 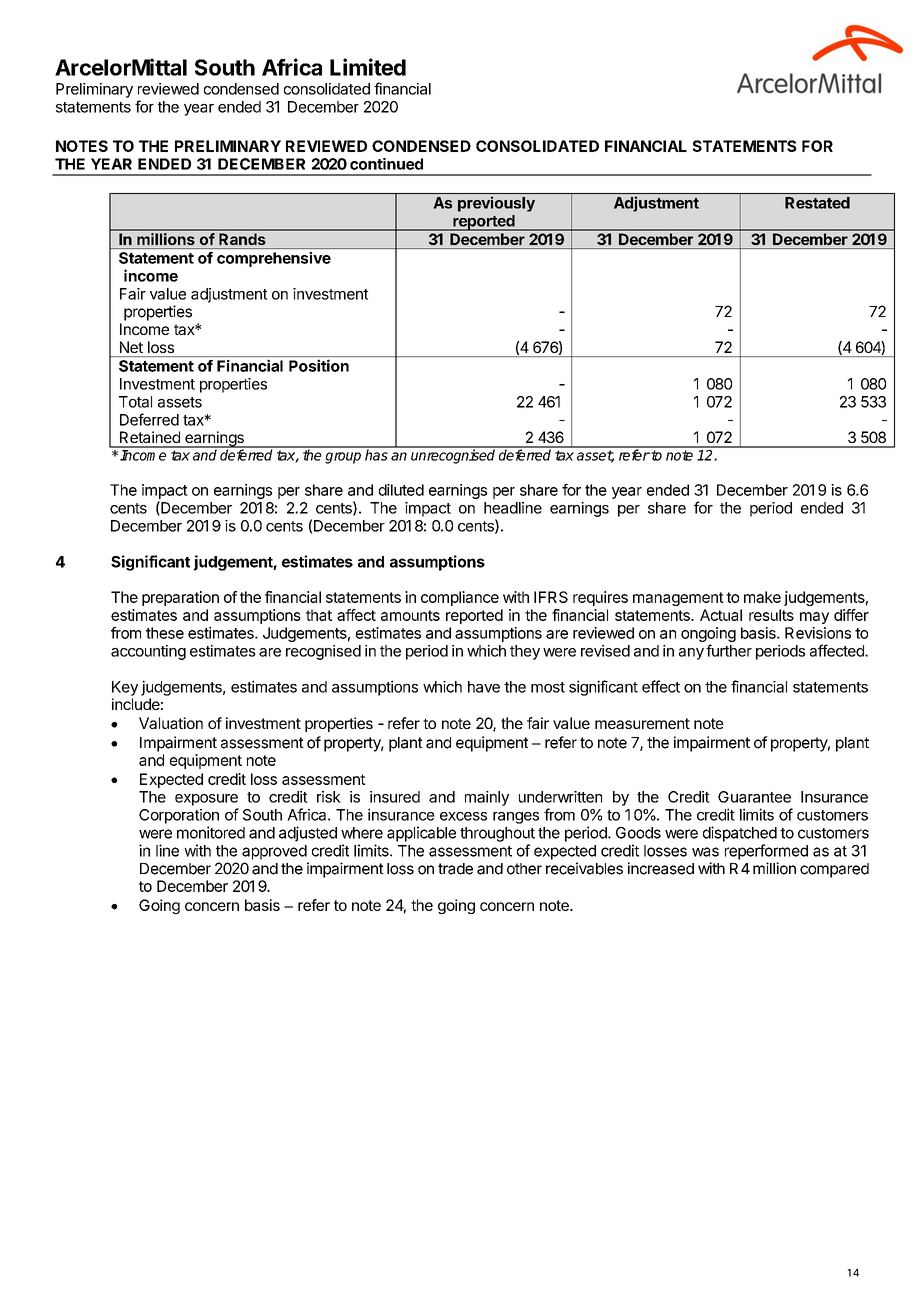 I want to click on group, so click(x=343, y=458).
